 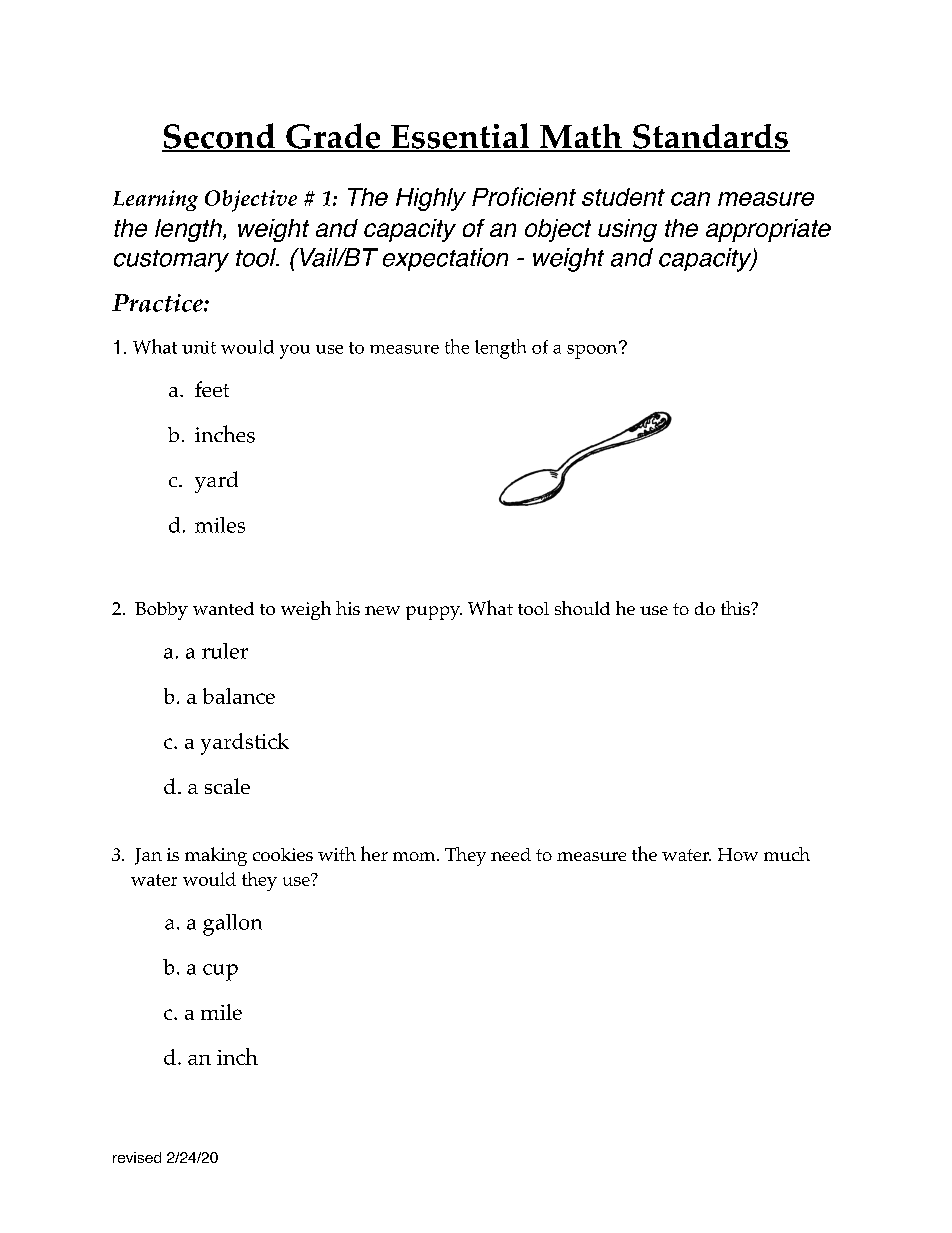 I want to click on Standards, so click(x=710, y=137).
